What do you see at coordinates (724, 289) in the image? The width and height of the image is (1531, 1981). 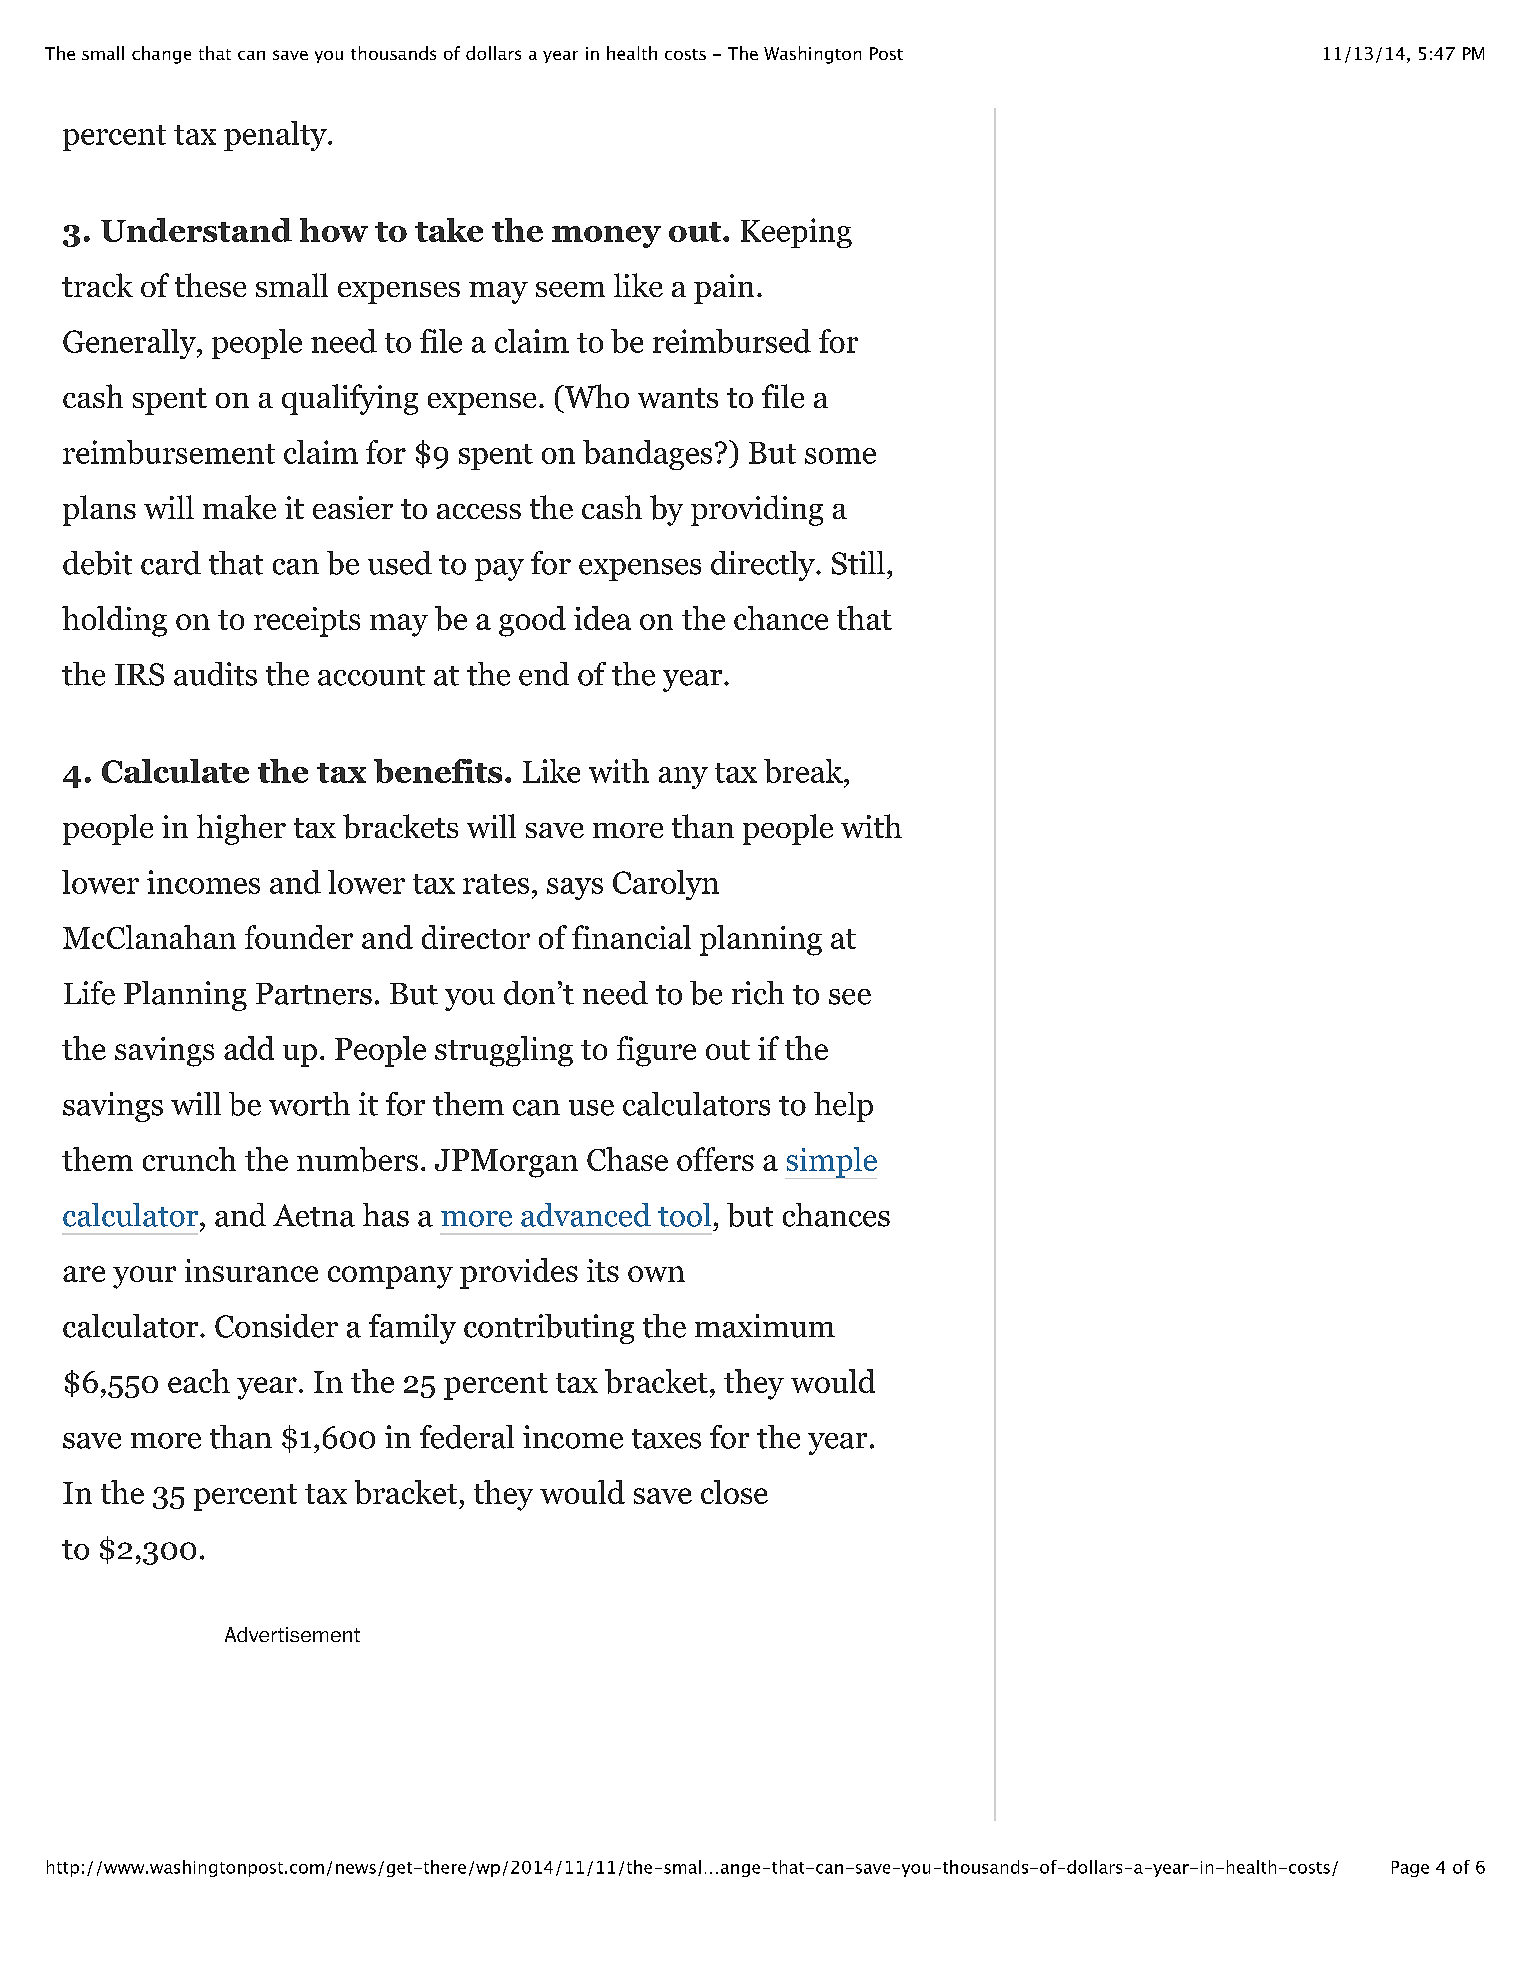 I see `pain` at bounding box center [724, 289].
